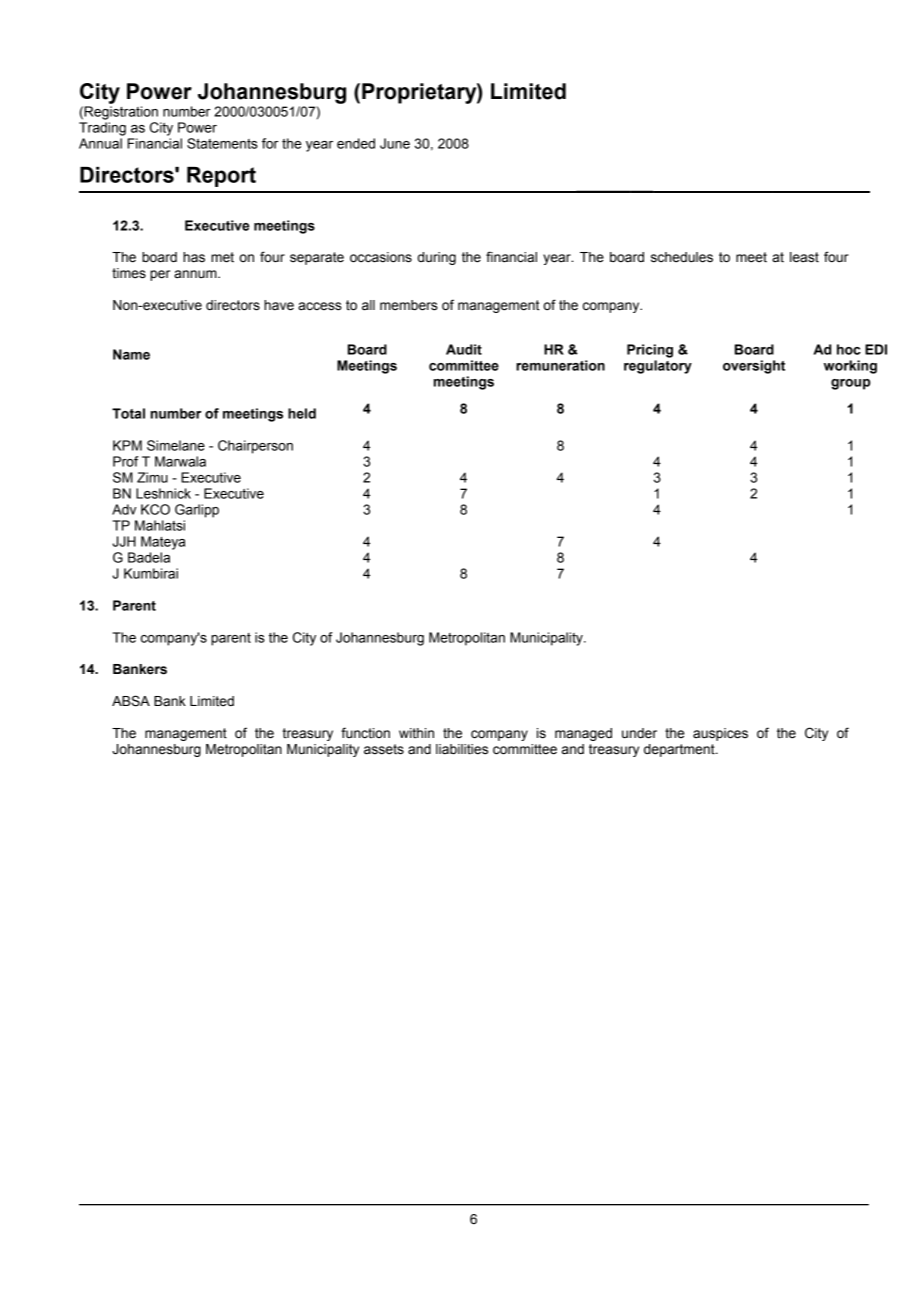 The image size is (924, 1305). I want to click on function, so click(365, 733).
